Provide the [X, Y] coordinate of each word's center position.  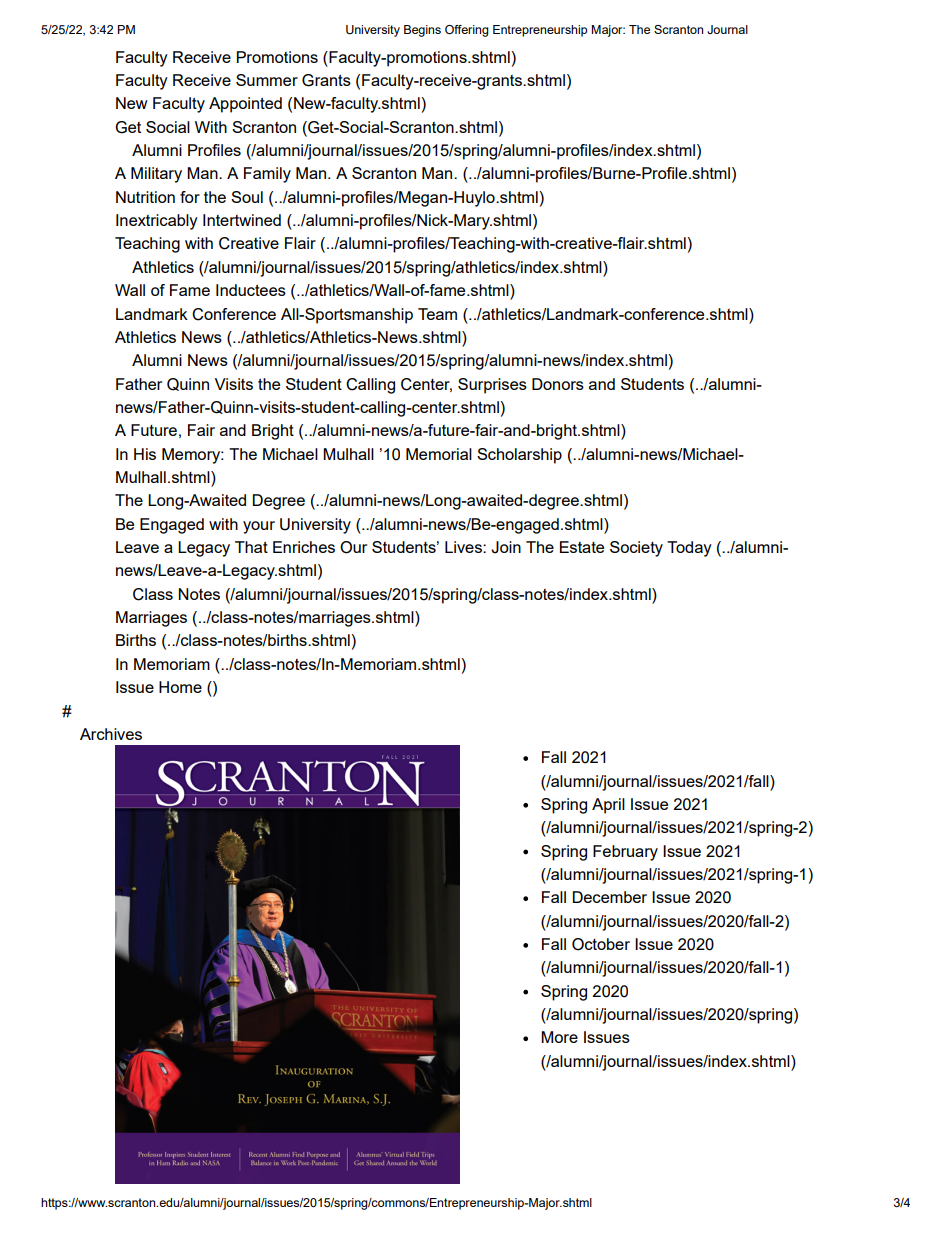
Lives [464, 547]
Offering [467, 31]
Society [636, 549]
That [251, 547]
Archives [111, 734]
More [559, 1037]
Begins [422, 31]
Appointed [245, 105]
